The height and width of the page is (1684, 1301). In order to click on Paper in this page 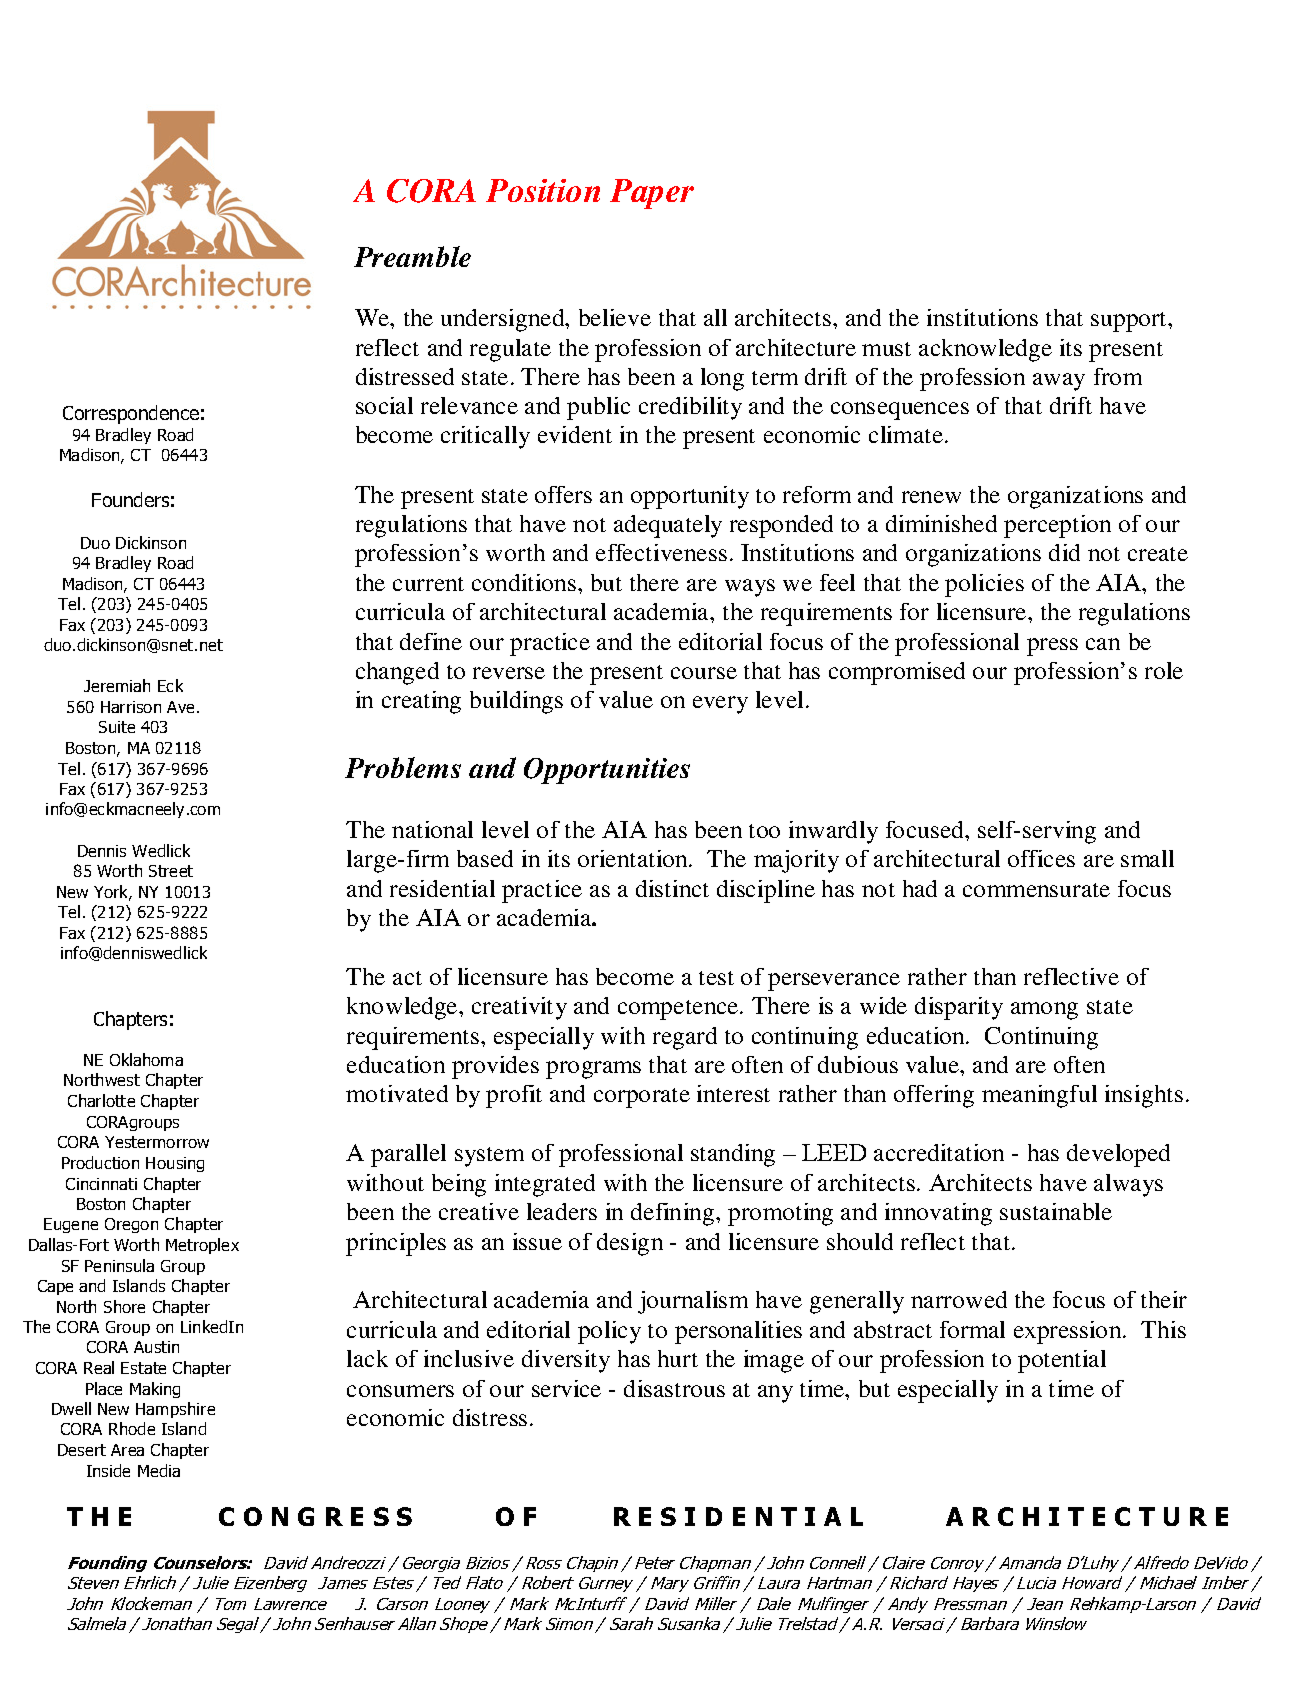, I will do `click(652, 194)`.
